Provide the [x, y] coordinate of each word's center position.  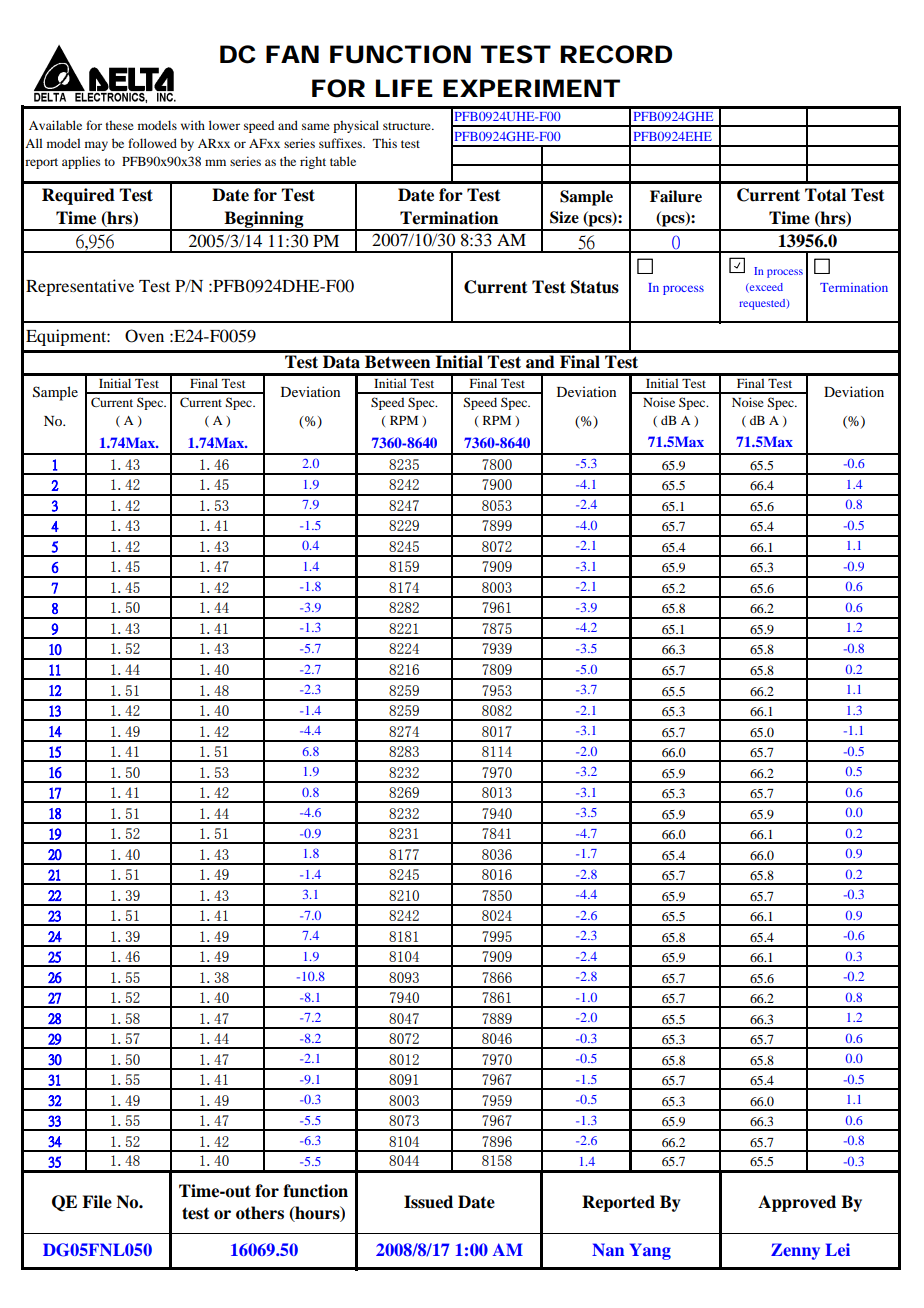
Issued [428, 1202]
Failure [676, 196]
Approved [797, 1203]
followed [152, 143]
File [97, 1202]
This [385, 143]
